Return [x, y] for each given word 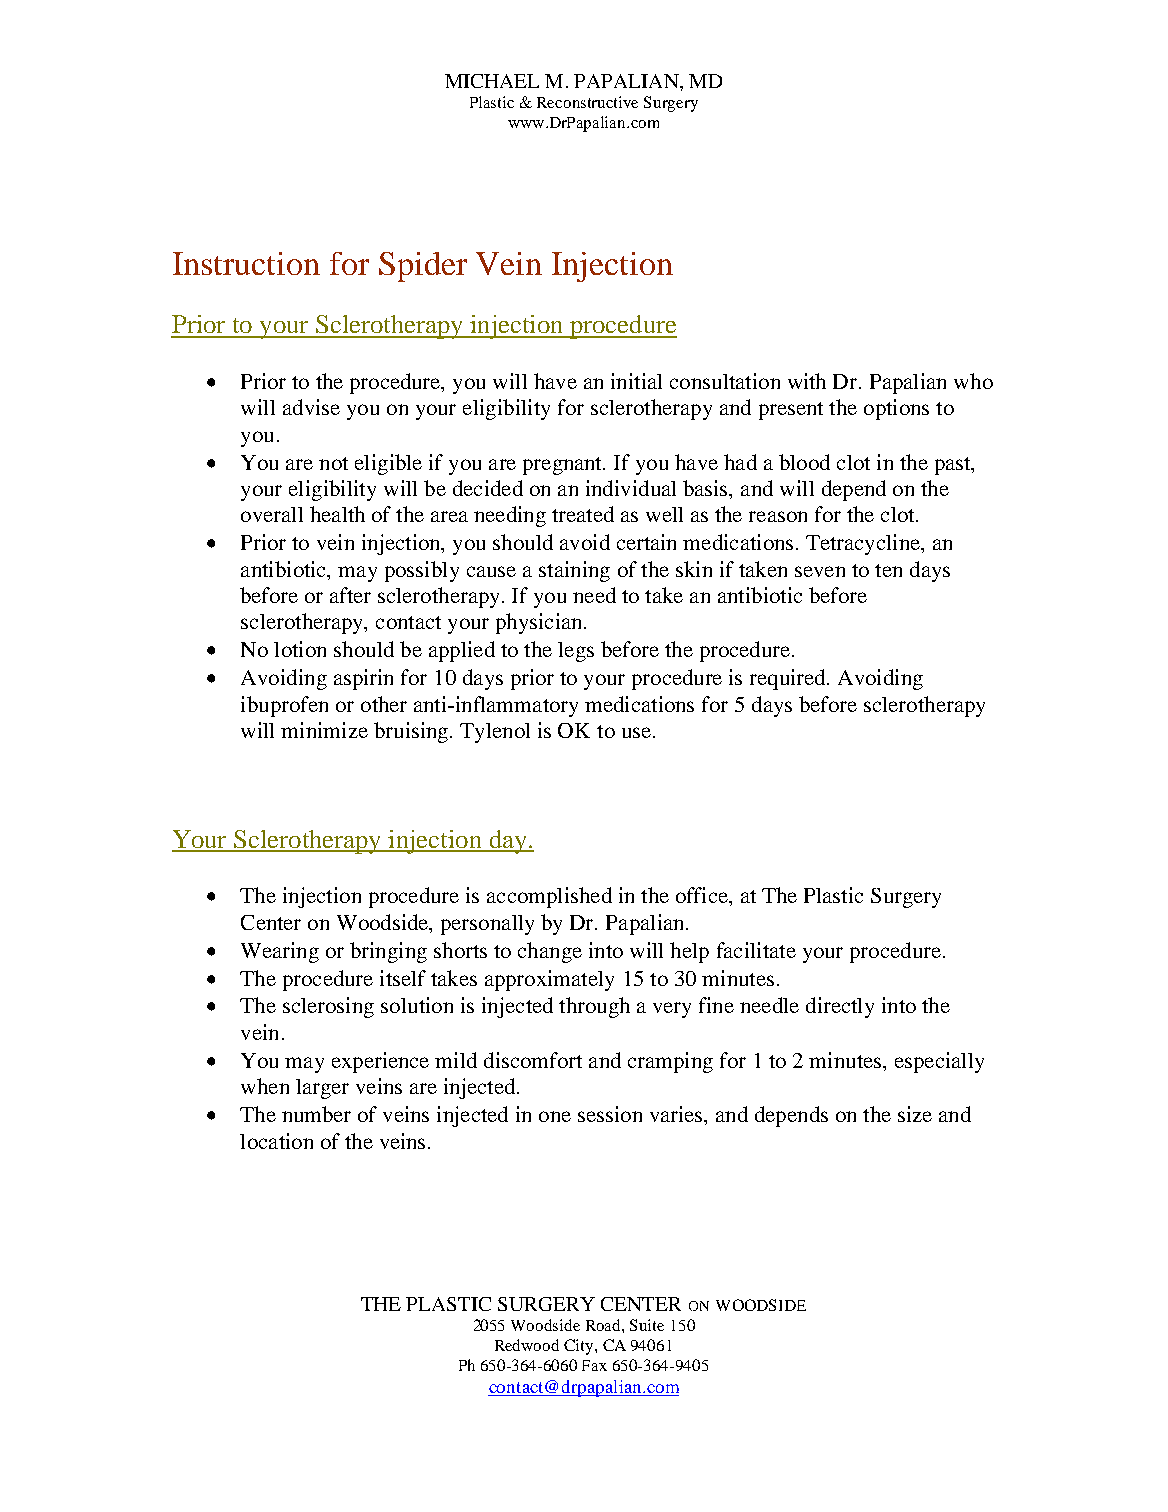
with [807, 381]
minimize [324, 730]
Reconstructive [587, 102]
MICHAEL [492, 81]
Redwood [527, 1345]
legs [576, 652]
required [789, 679]
